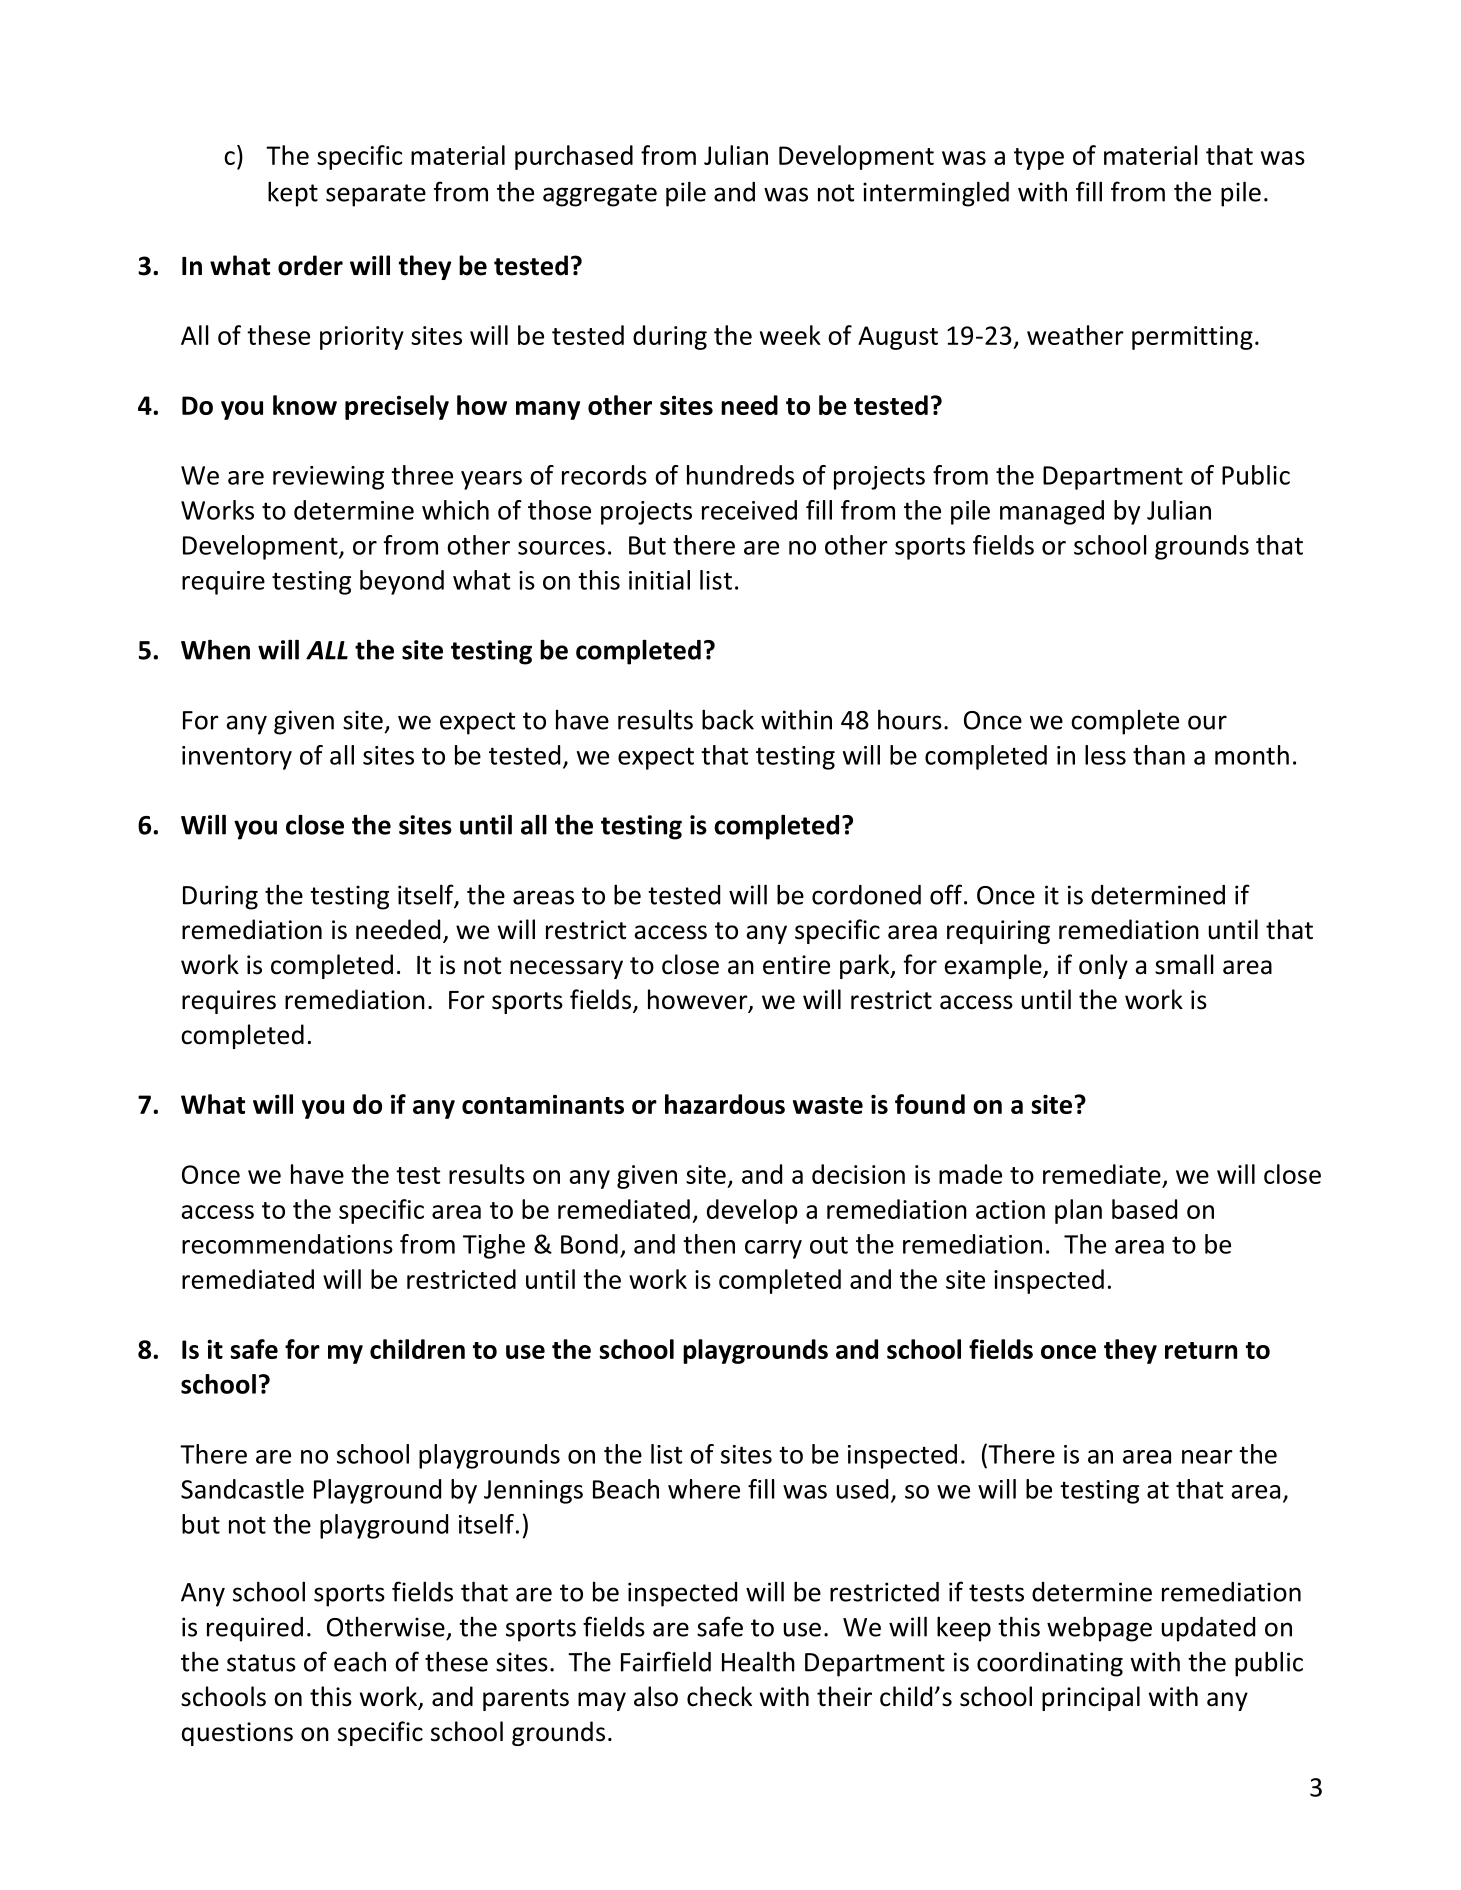 This image has width=1461, height=1890. Describe the element at coordinates (376, 195) in the image. I see `separate` at that location.
